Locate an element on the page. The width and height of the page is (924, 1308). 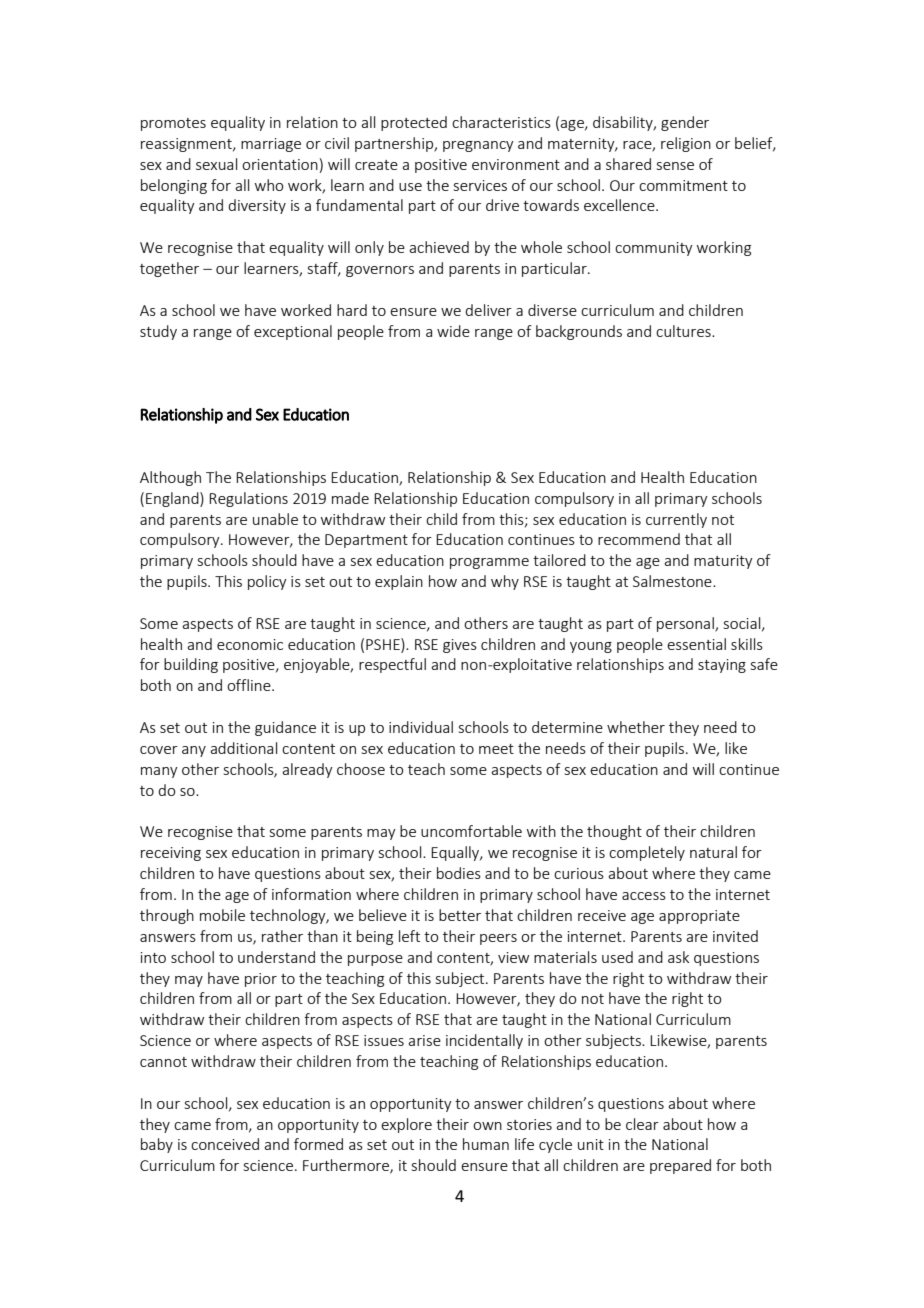
economic is located at coordinates (250, 644).
